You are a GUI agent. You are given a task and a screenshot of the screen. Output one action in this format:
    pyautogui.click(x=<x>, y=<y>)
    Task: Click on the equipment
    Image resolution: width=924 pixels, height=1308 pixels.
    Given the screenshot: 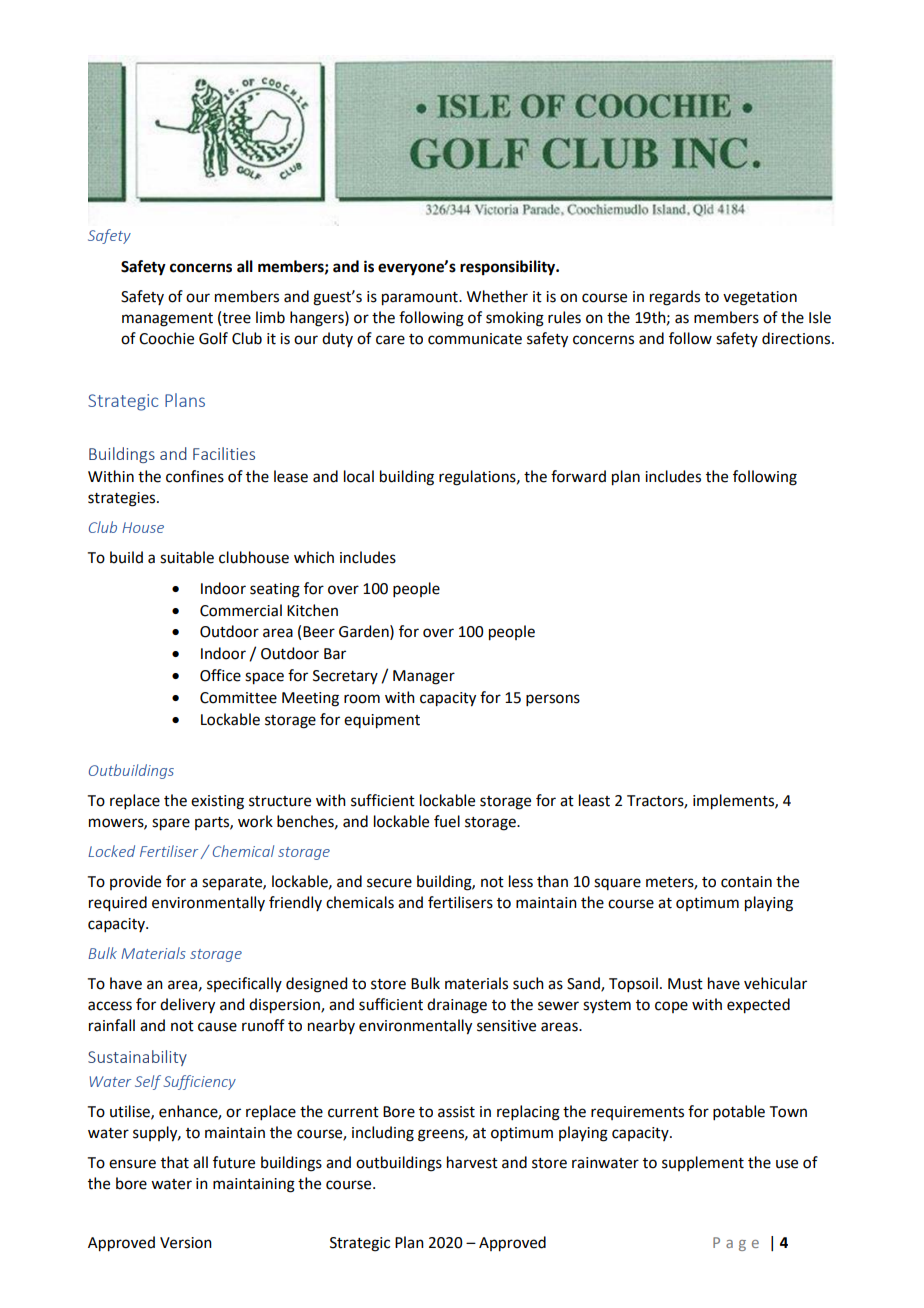 What is the action you would take?
    pyautogui.click(x=382, y=721)
